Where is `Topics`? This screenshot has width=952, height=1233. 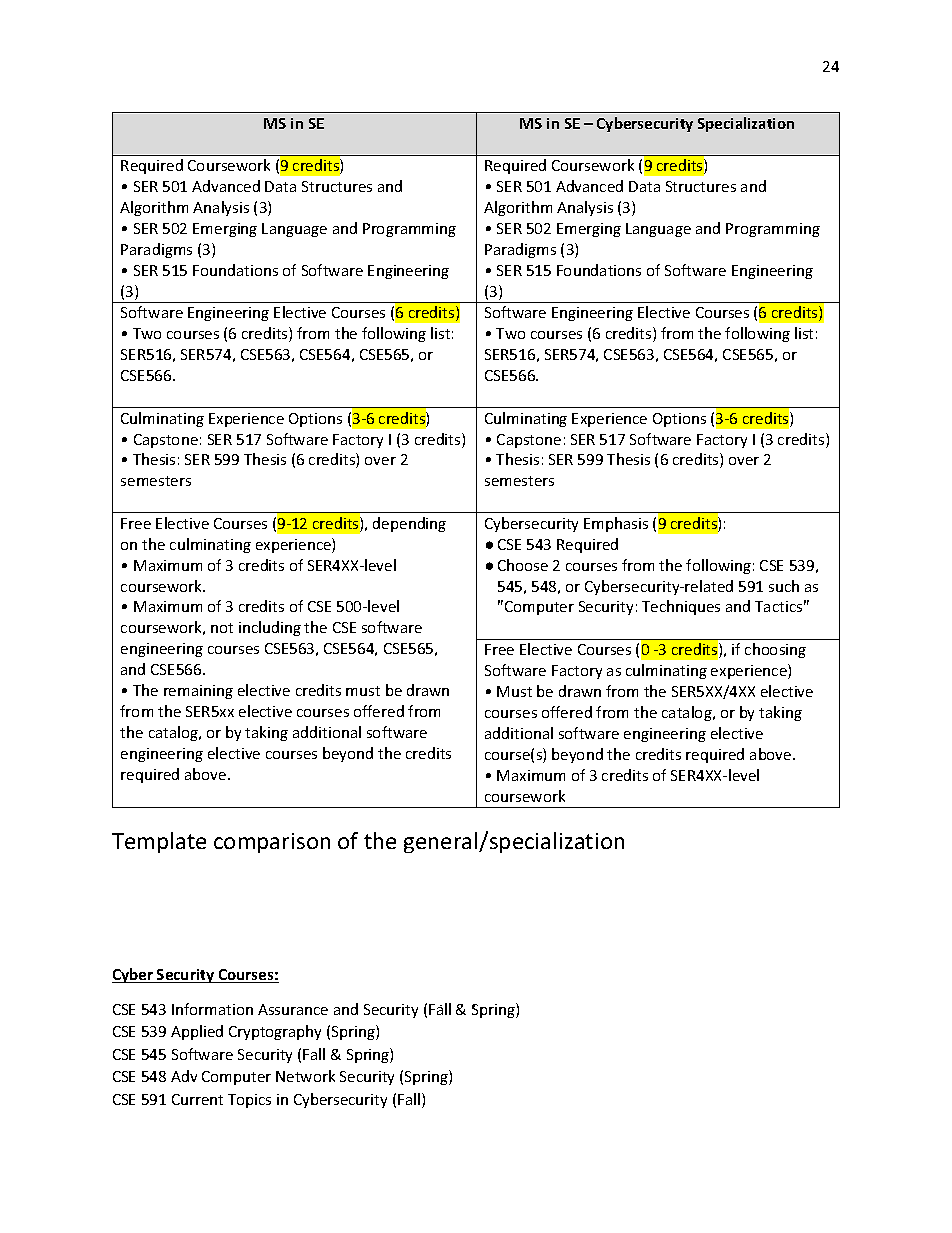 Topics is located at coordinates (249, 1101).
